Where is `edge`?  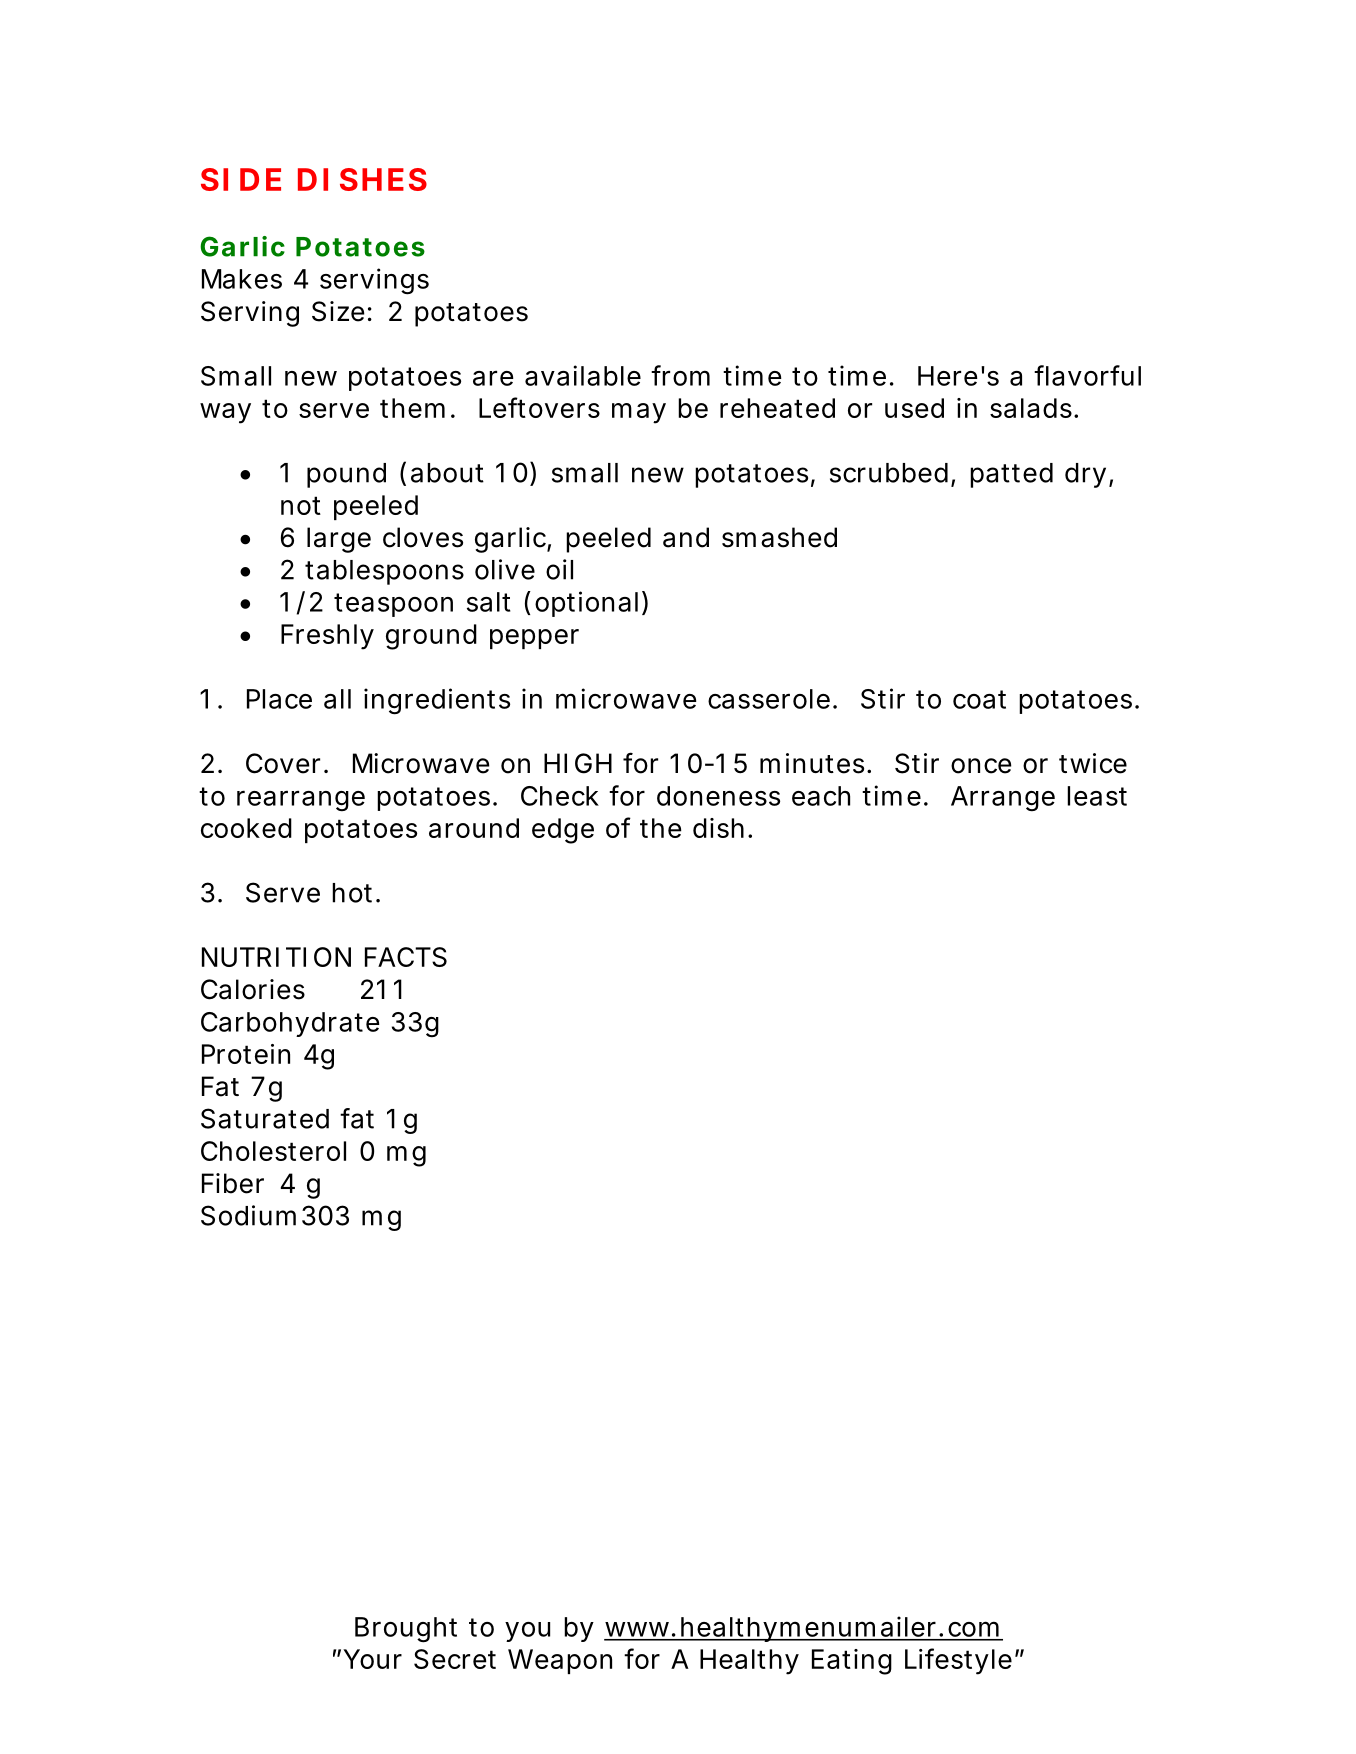
edge is located at coordinates (563, 831).
